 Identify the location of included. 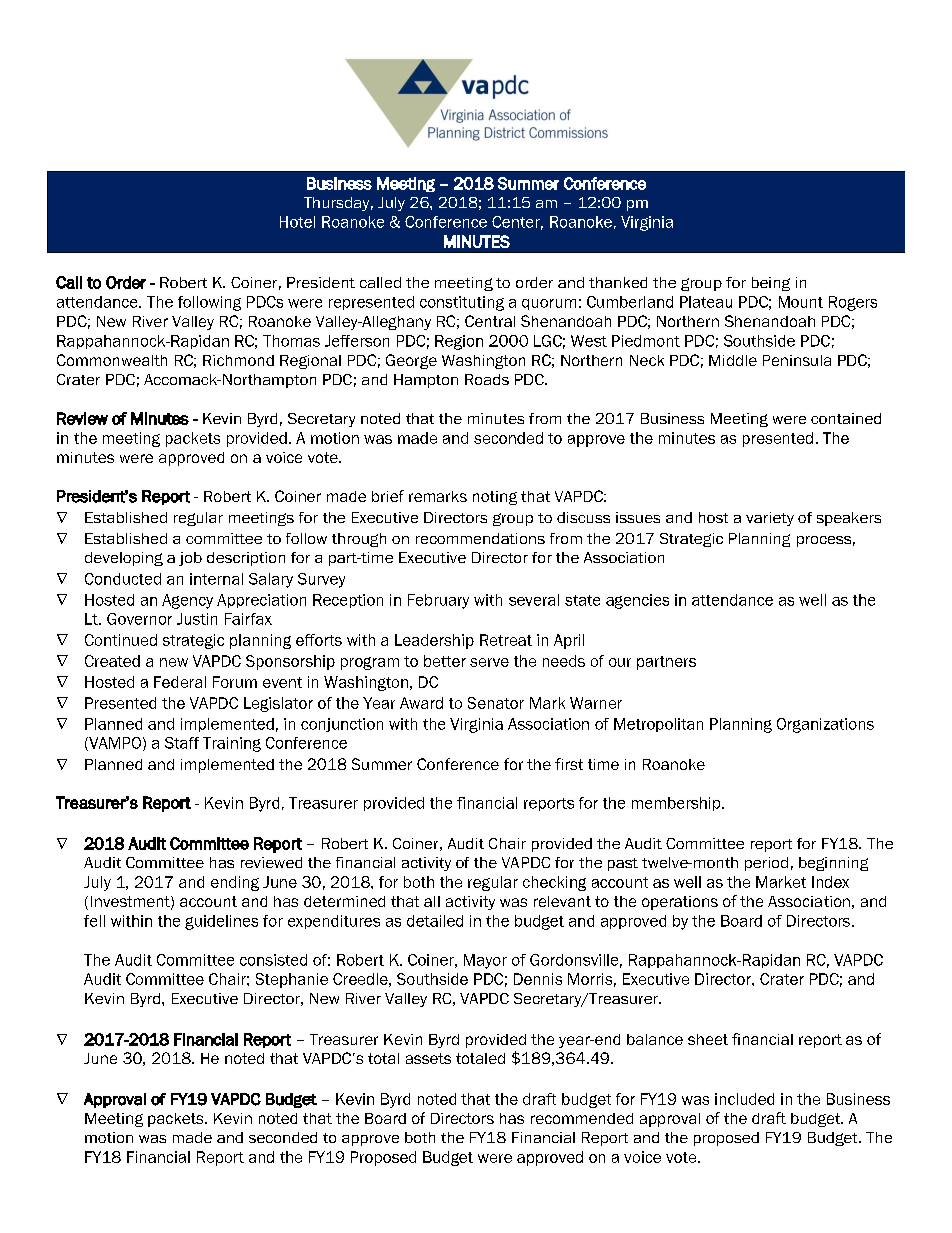
(744, 1099).
